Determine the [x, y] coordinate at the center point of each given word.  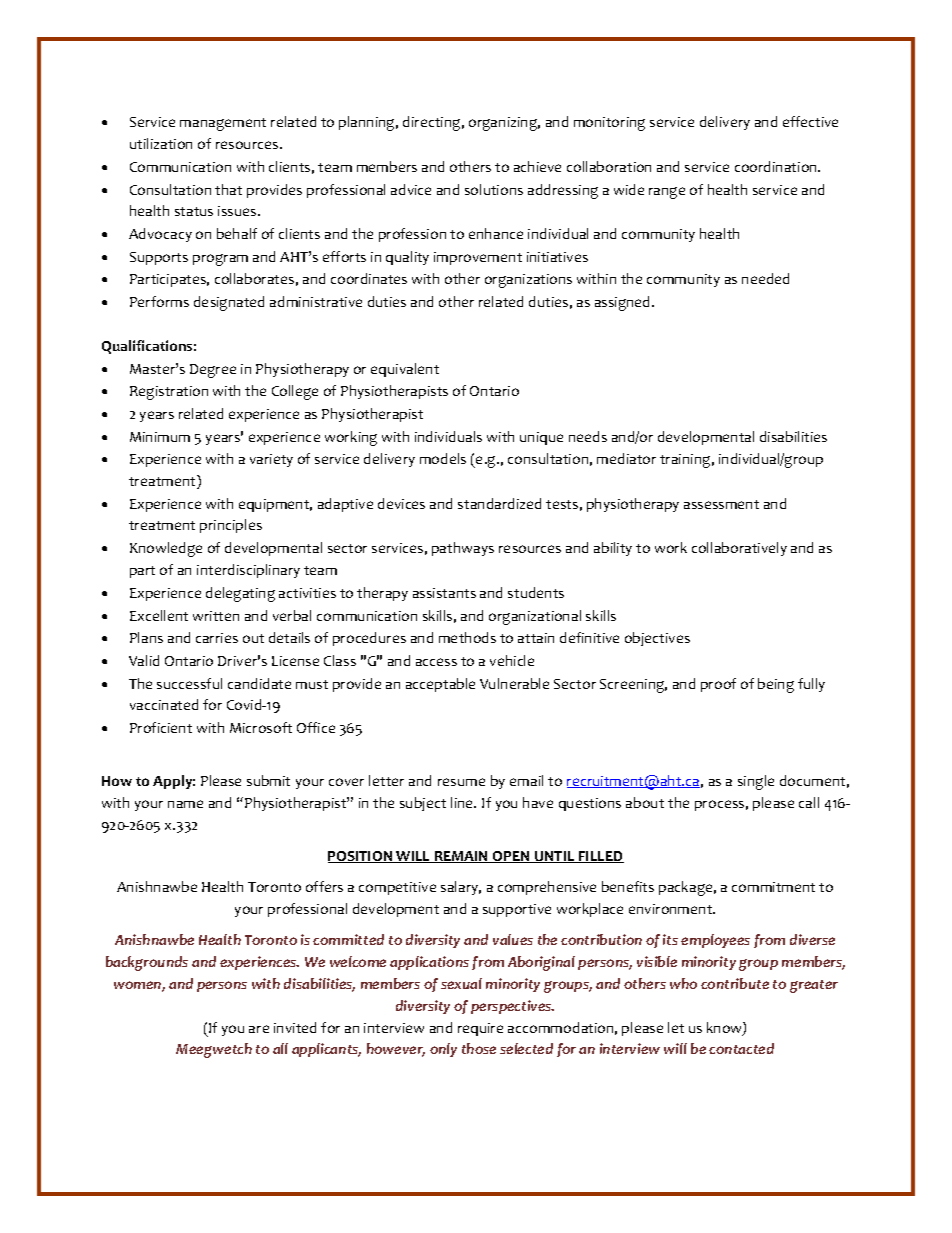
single [756, 782]
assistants [444, 593]
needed [765, 278]
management [223, 124]
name [185, 804]
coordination [777, 166]
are [259, 1029]
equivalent [405, 370]
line [463, 802]
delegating [240, 594]
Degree [213, 371]
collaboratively [739, 549]
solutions [494, 189]
